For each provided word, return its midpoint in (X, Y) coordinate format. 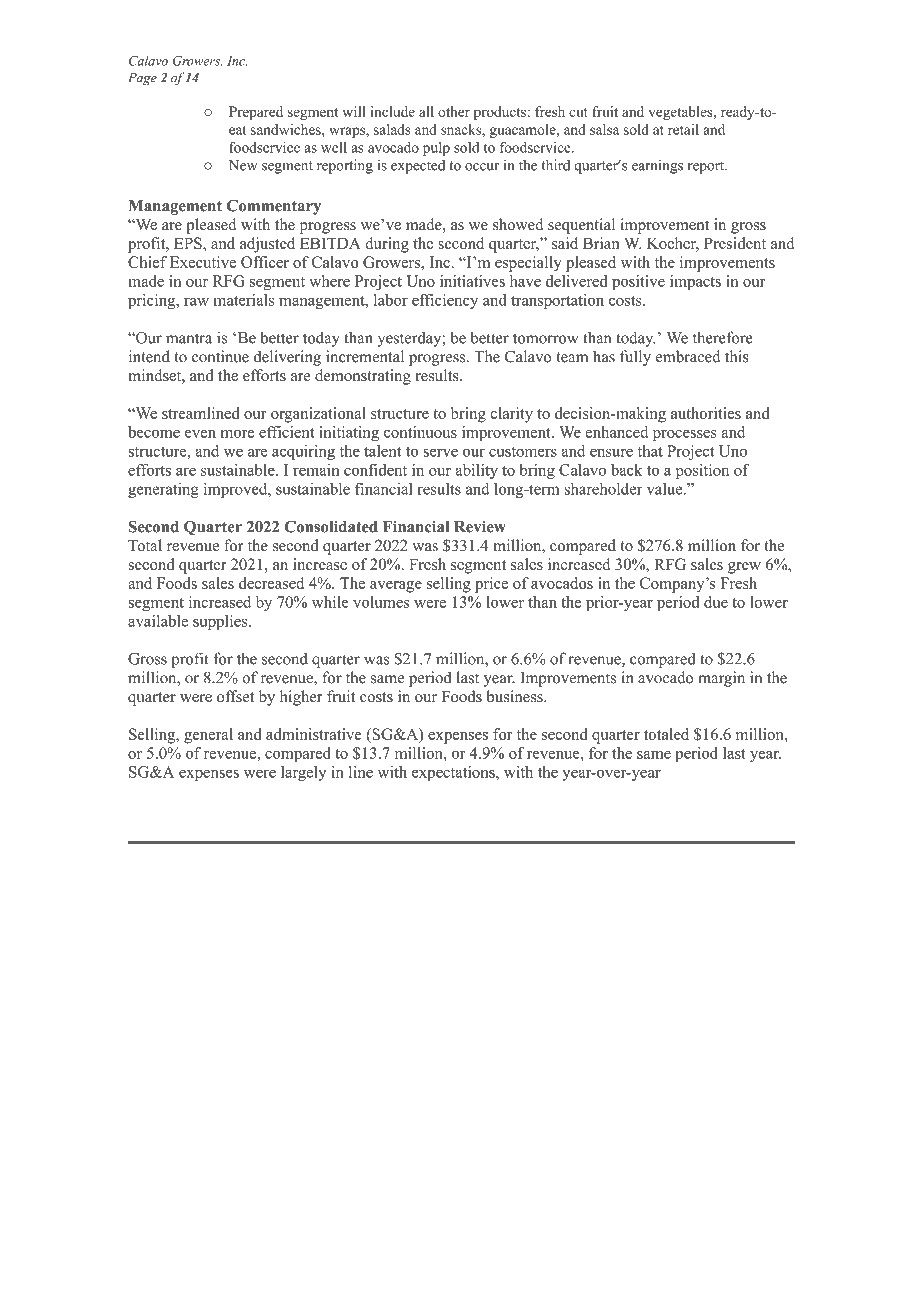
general (208, 736)
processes (685, 436)
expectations (454, 773)
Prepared (256, 113)
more (237, 434)
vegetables (681, 113)
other (454, 111)
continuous (420, 432)
